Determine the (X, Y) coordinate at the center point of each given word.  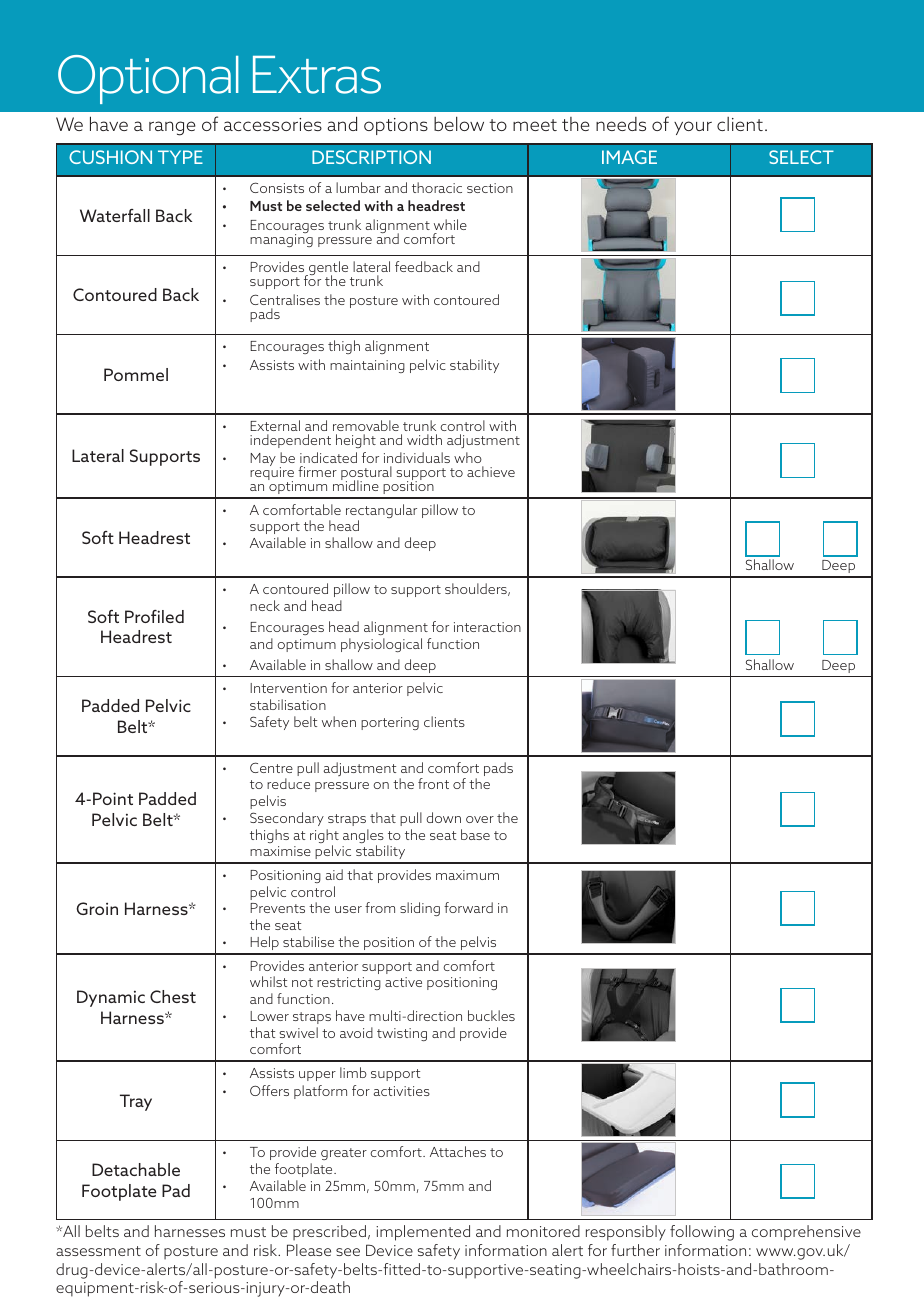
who (468, 457)
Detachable (136, 1169)
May (263, 459)
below (459, 124)
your (693, 128)
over (480, 819)
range (172, 128)
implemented (423, 1233)
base (475, 834)
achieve (491, 471)
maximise (280, 851)
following (702, 1233)
